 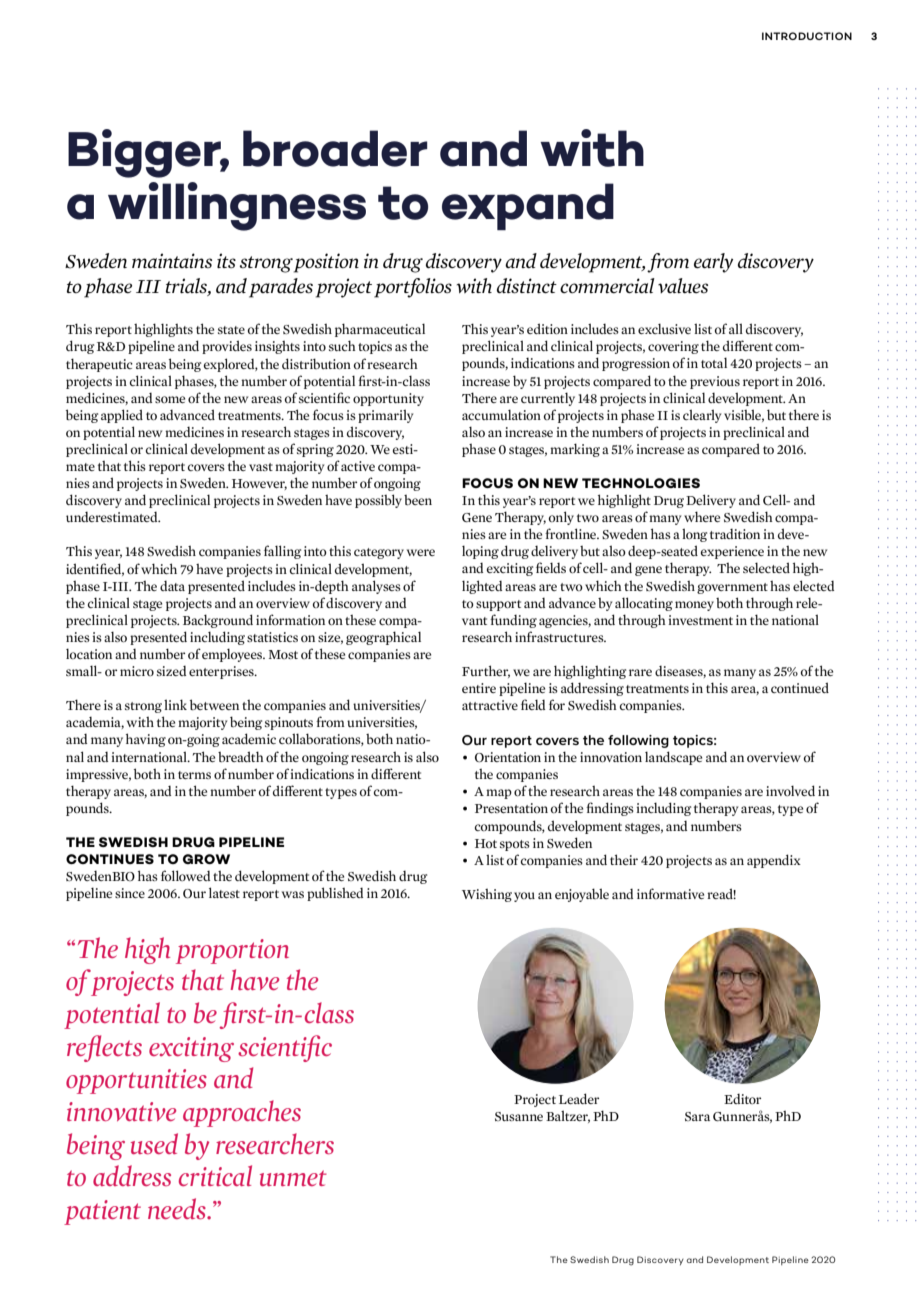 What do you see at coordinates (807, 36) in the screenshot?
I see `INTRODUCTION` at bounding box center [807, 36].
